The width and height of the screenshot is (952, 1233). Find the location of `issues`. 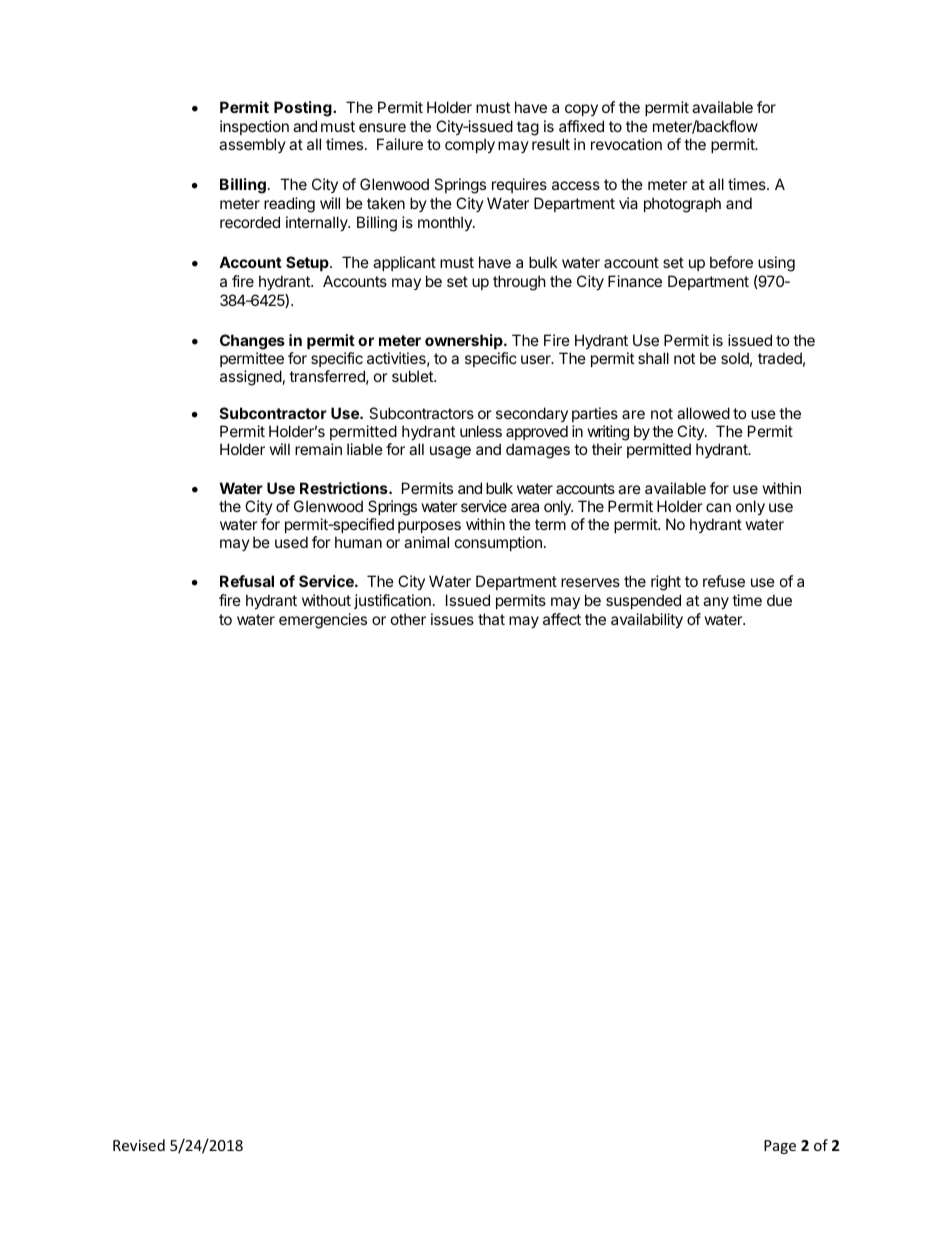

issues is located at coordinates (452, 619).
